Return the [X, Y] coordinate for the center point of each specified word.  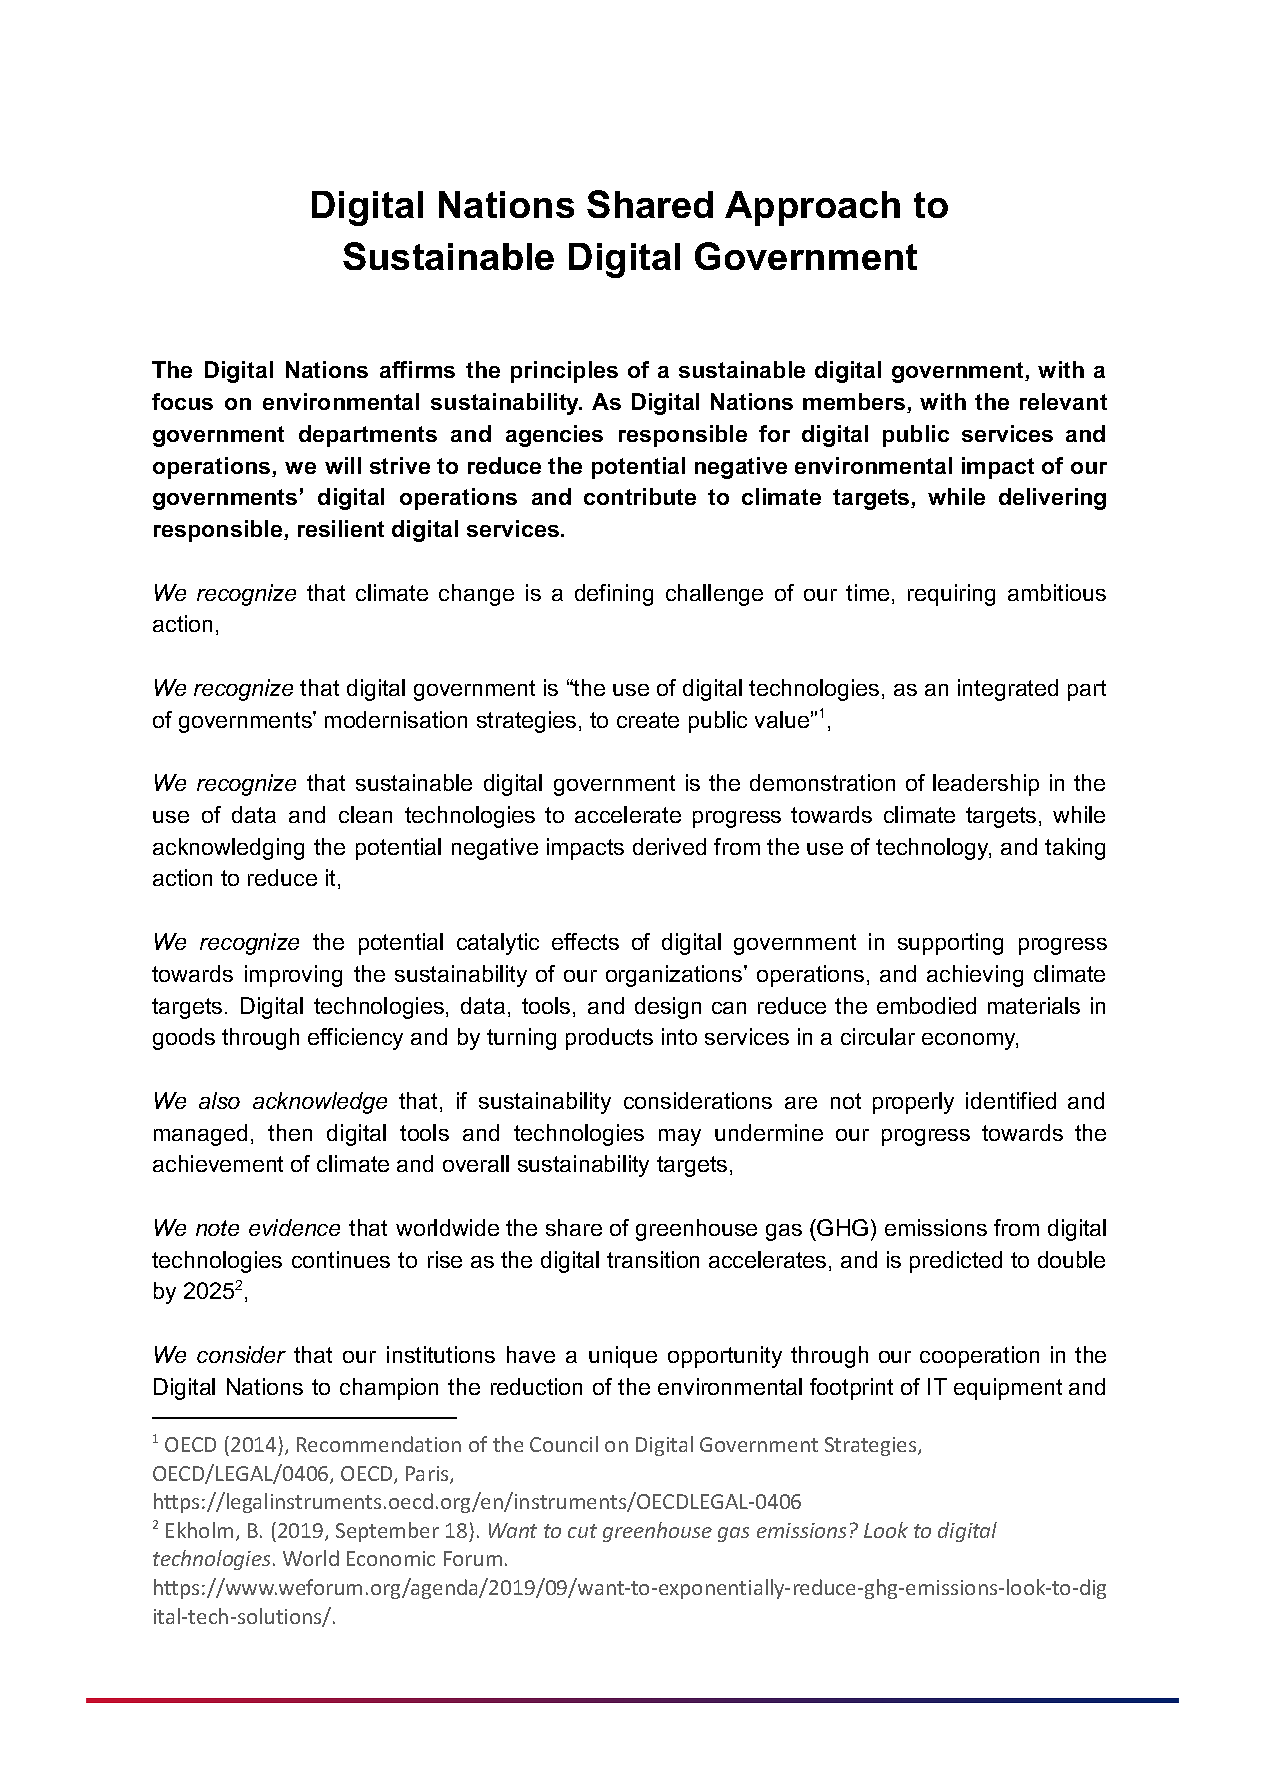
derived [669, 846]
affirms [417, 369]
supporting [950, 944]
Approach [812, 208]
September [387, 1532]
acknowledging [228, 849]
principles [564, 372]
